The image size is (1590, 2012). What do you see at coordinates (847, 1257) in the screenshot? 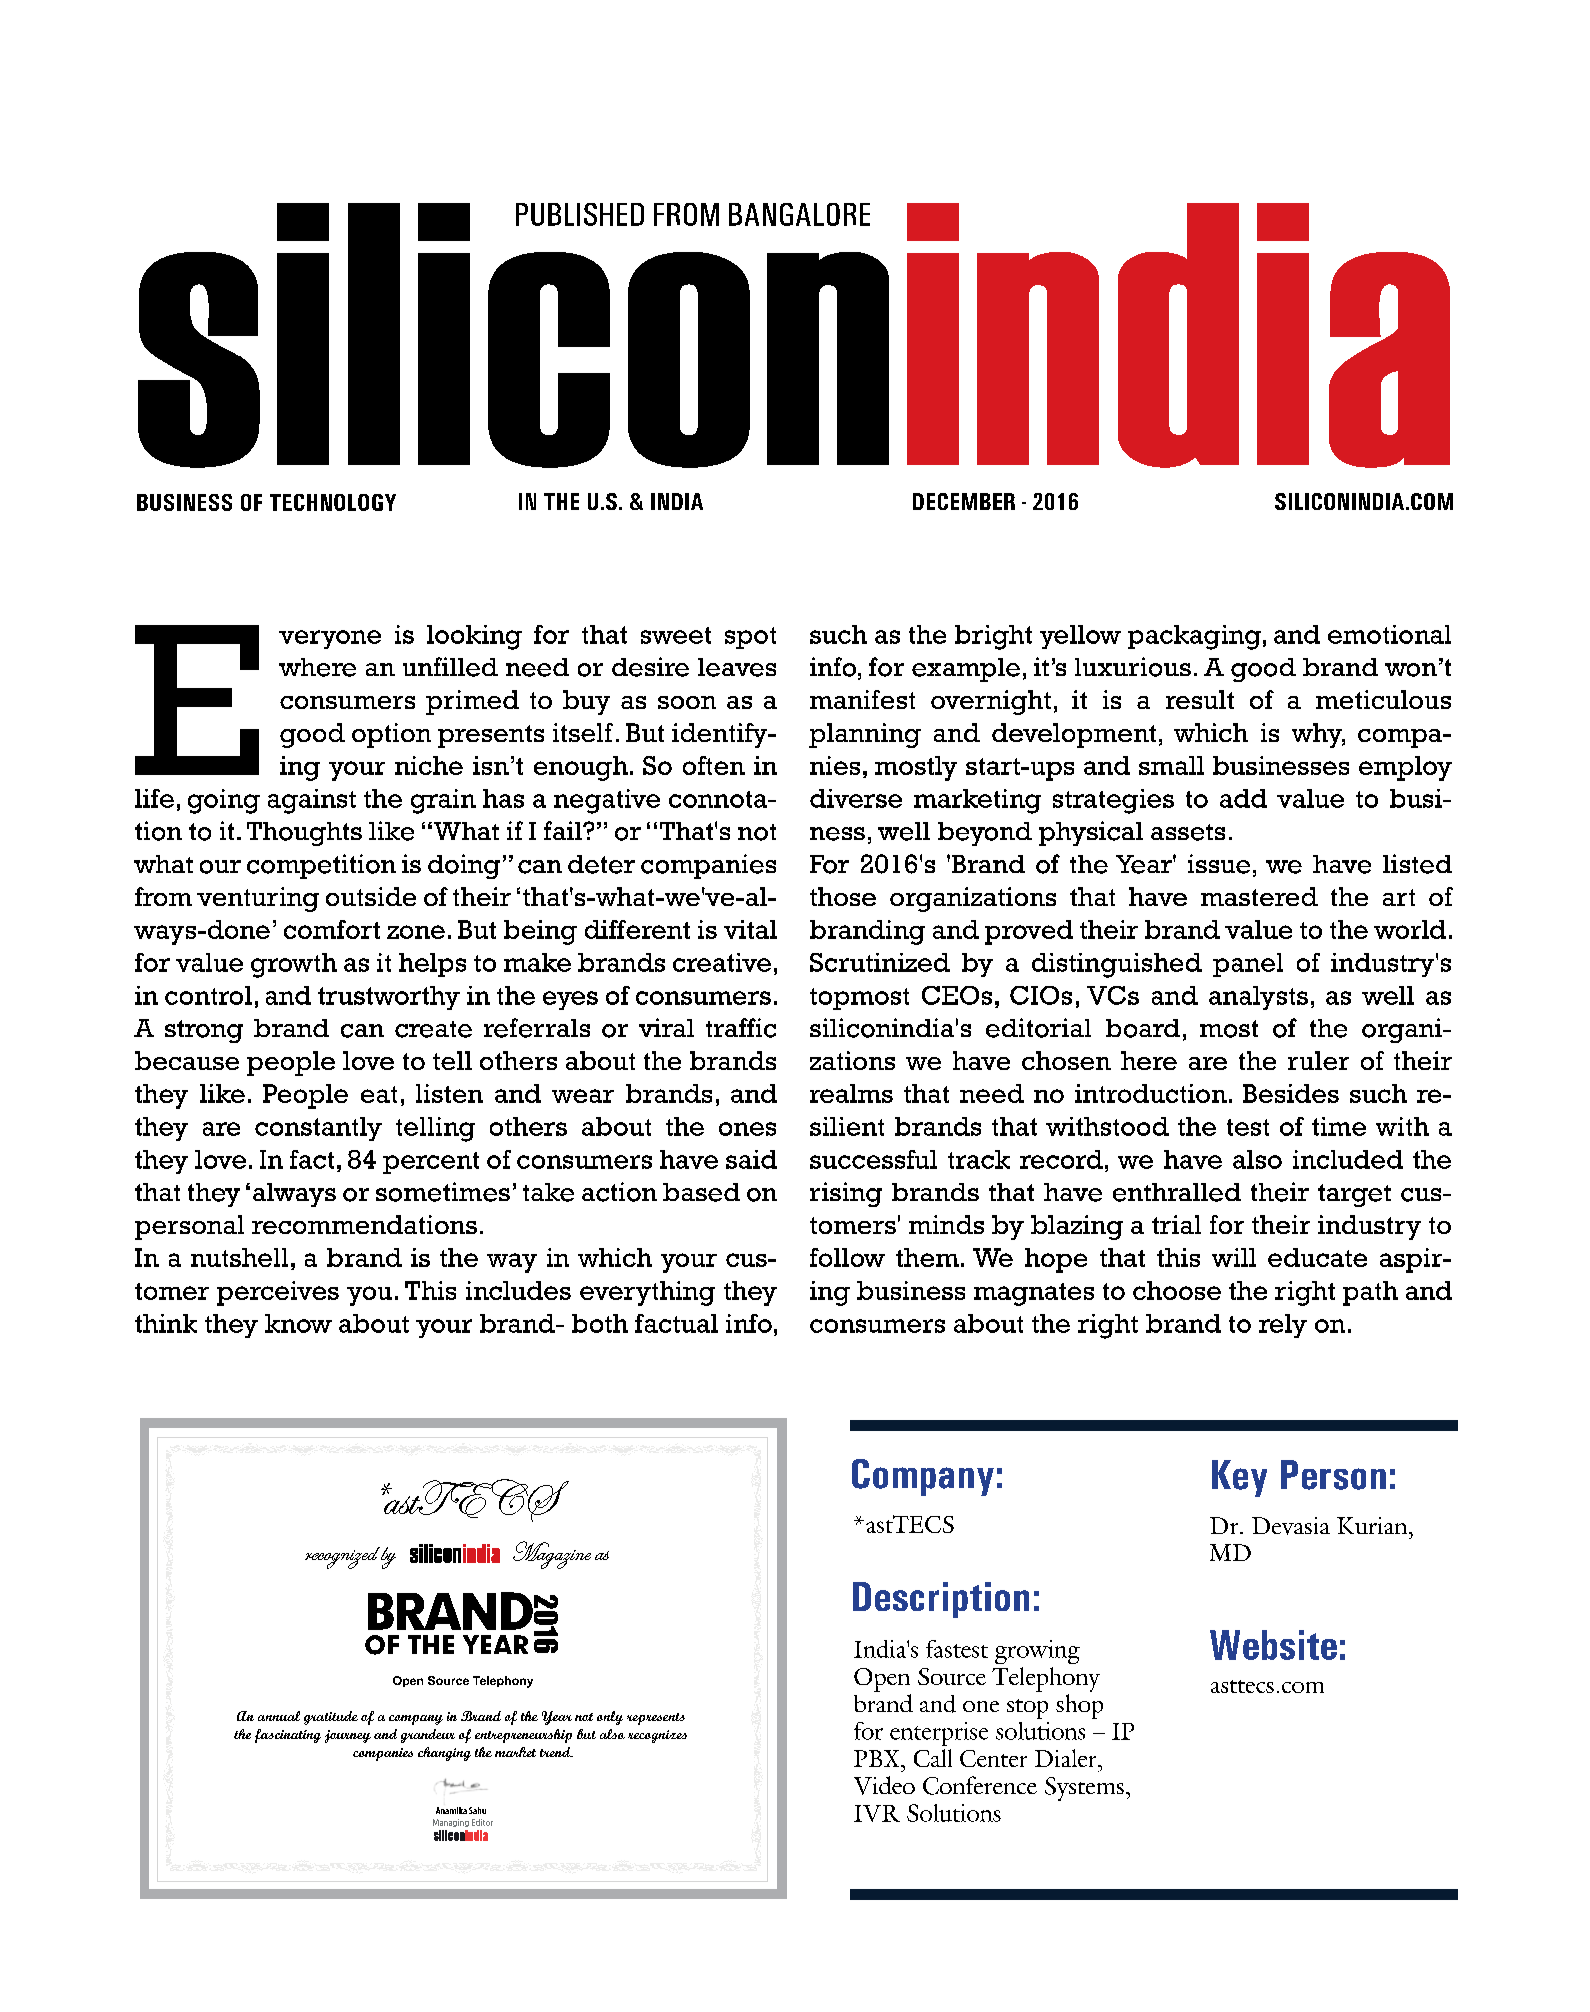
I see `follow` at bounding box center [847, 1257].
